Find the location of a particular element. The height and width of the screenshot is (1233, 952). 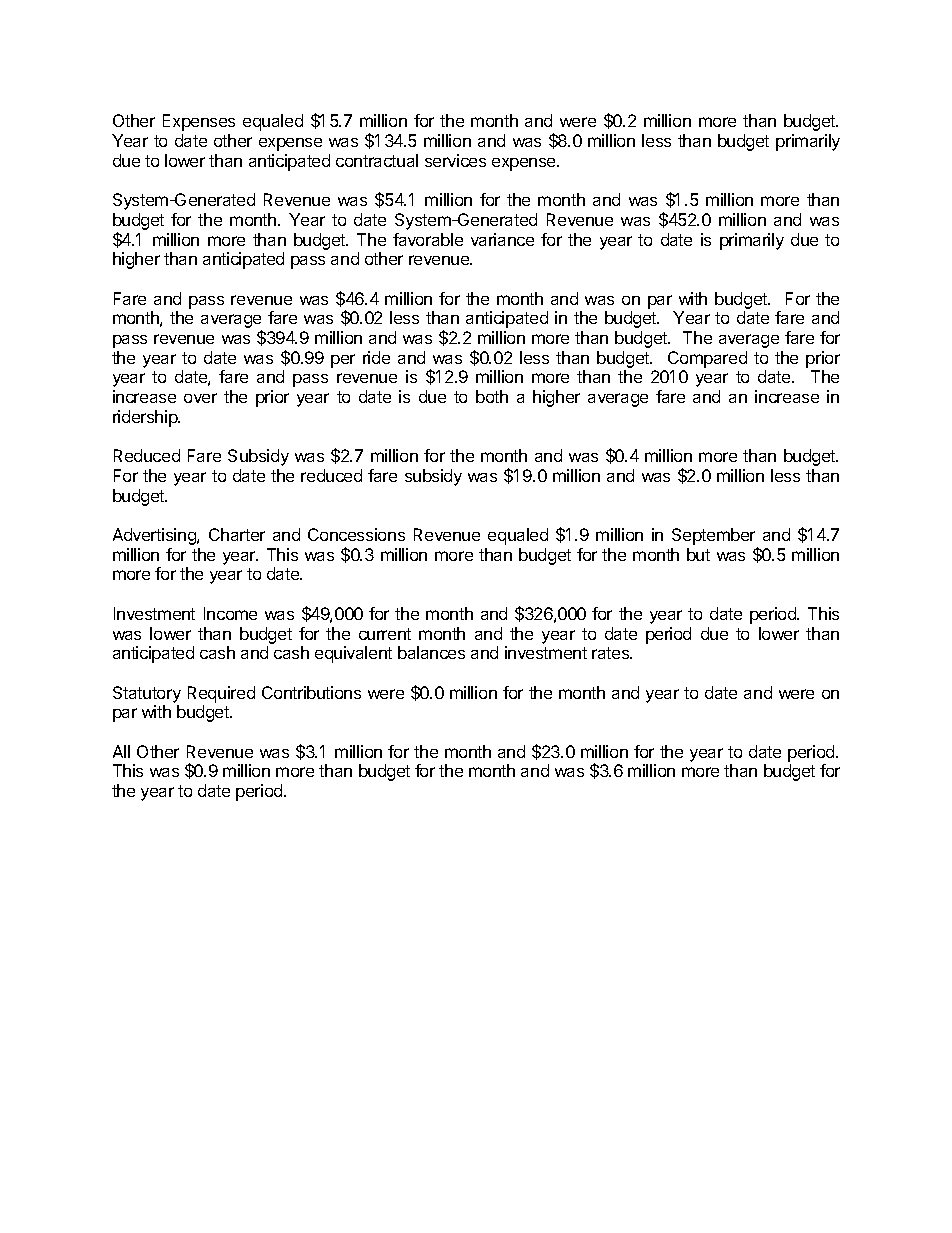

variance is located at coordinates (502, 239).
